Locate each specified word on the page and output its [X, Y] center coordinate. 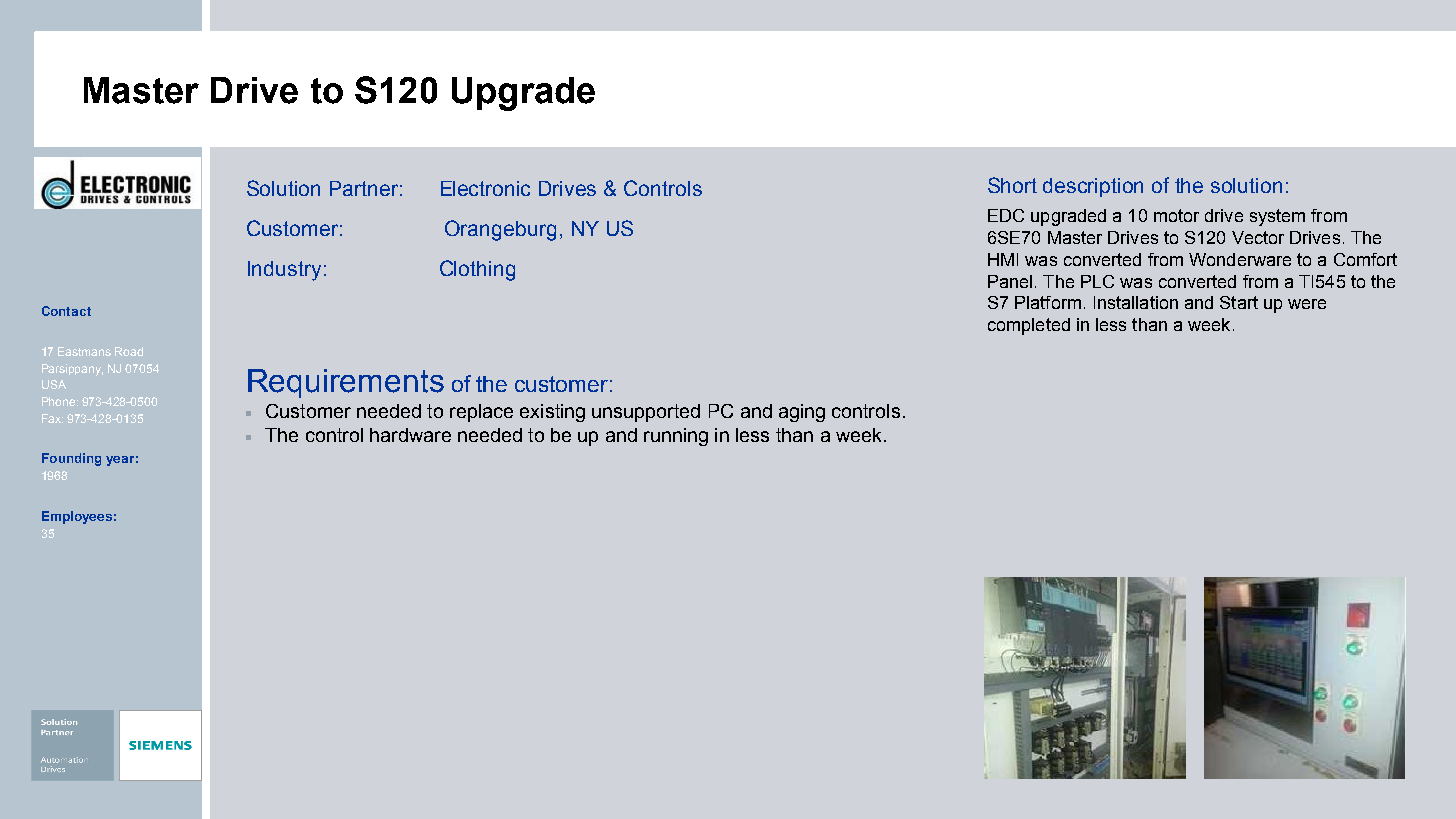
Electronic [485, 188]
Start [1239, 302]
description [1093, 187]
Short [1012, 185]
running [676, 437]
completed [1029, 326]
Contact [66, 311]
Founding [71, 459]
